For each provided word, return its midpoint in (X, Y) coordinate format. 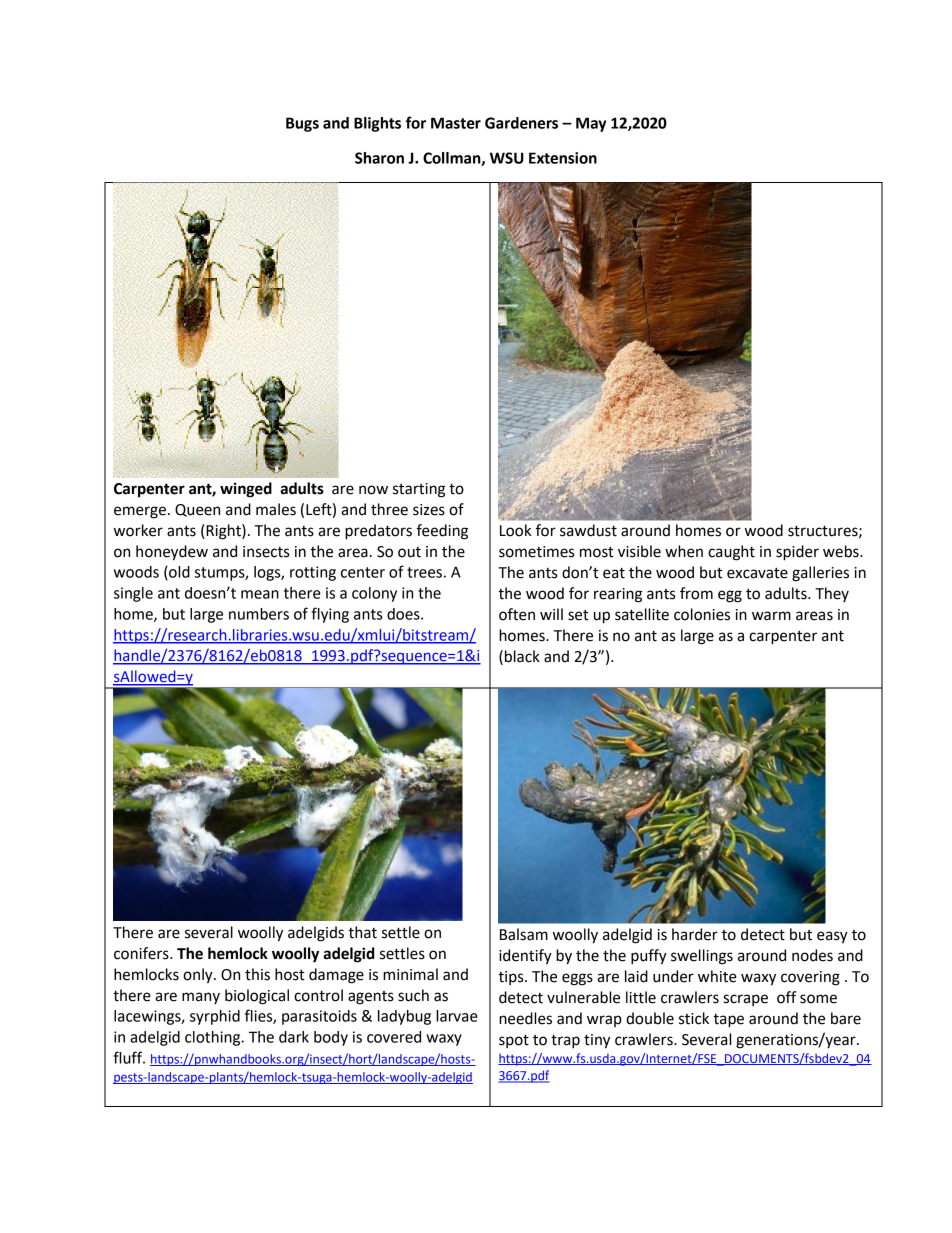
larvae (457, 1016)
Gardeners (521, 123)
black (522, 656)
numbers (259, 614)
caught (731, 553)
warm (771, 616)
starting (419, 490)
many (201, 998)
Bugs (302, 124)
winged (246, 490)
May (591, 124)
